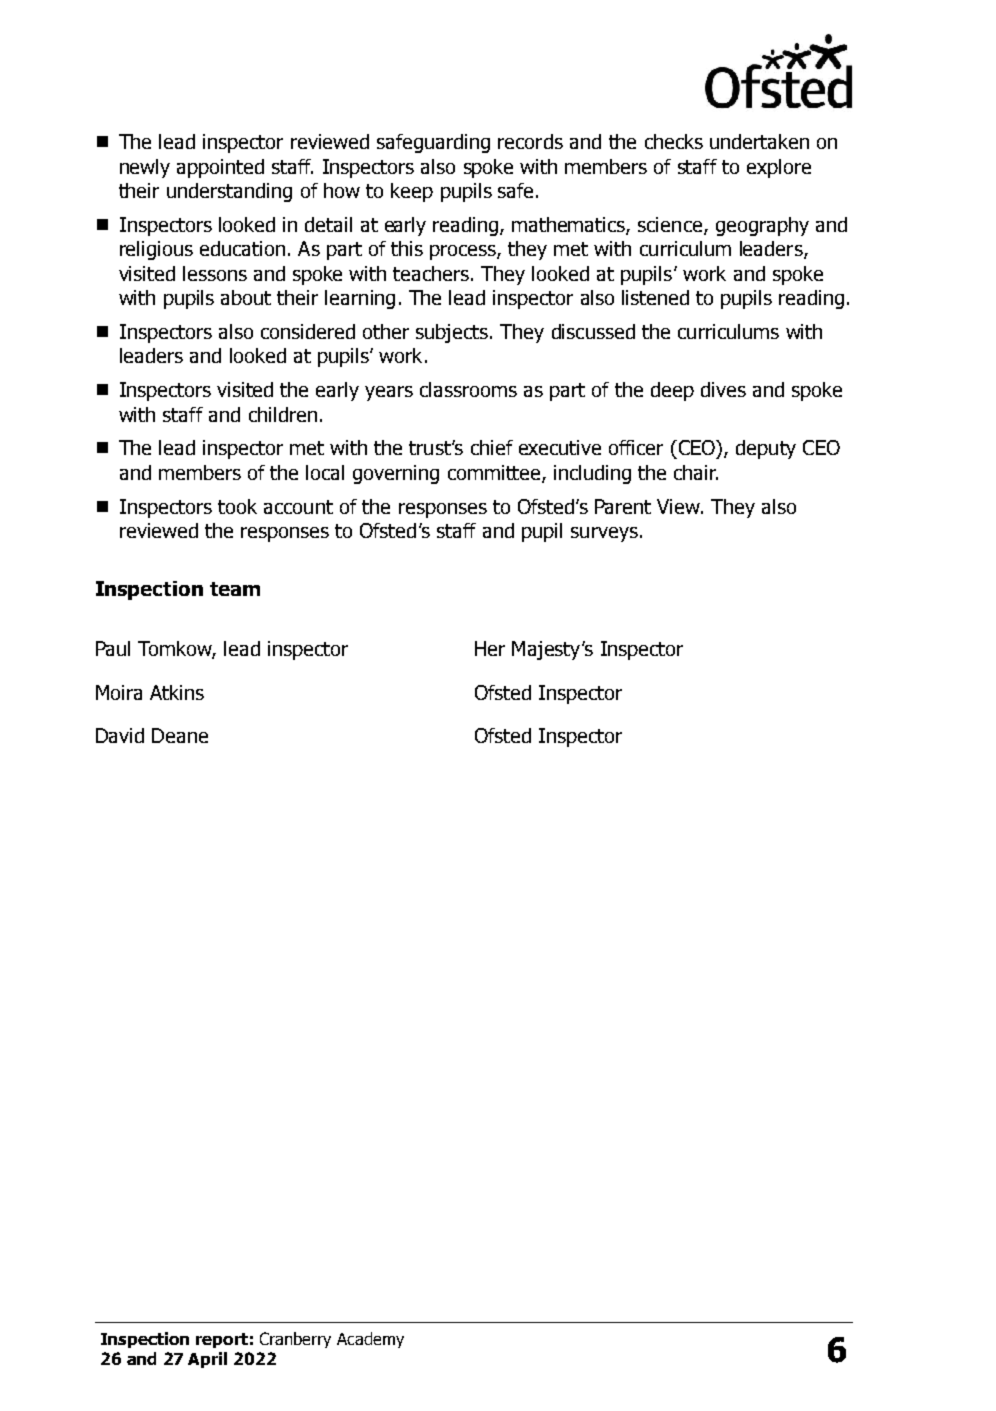 The image size is (996, 1411). What do you see at coordinates (222, 1340) in the image?
I see `report` at bounding box center [222, 1340].
